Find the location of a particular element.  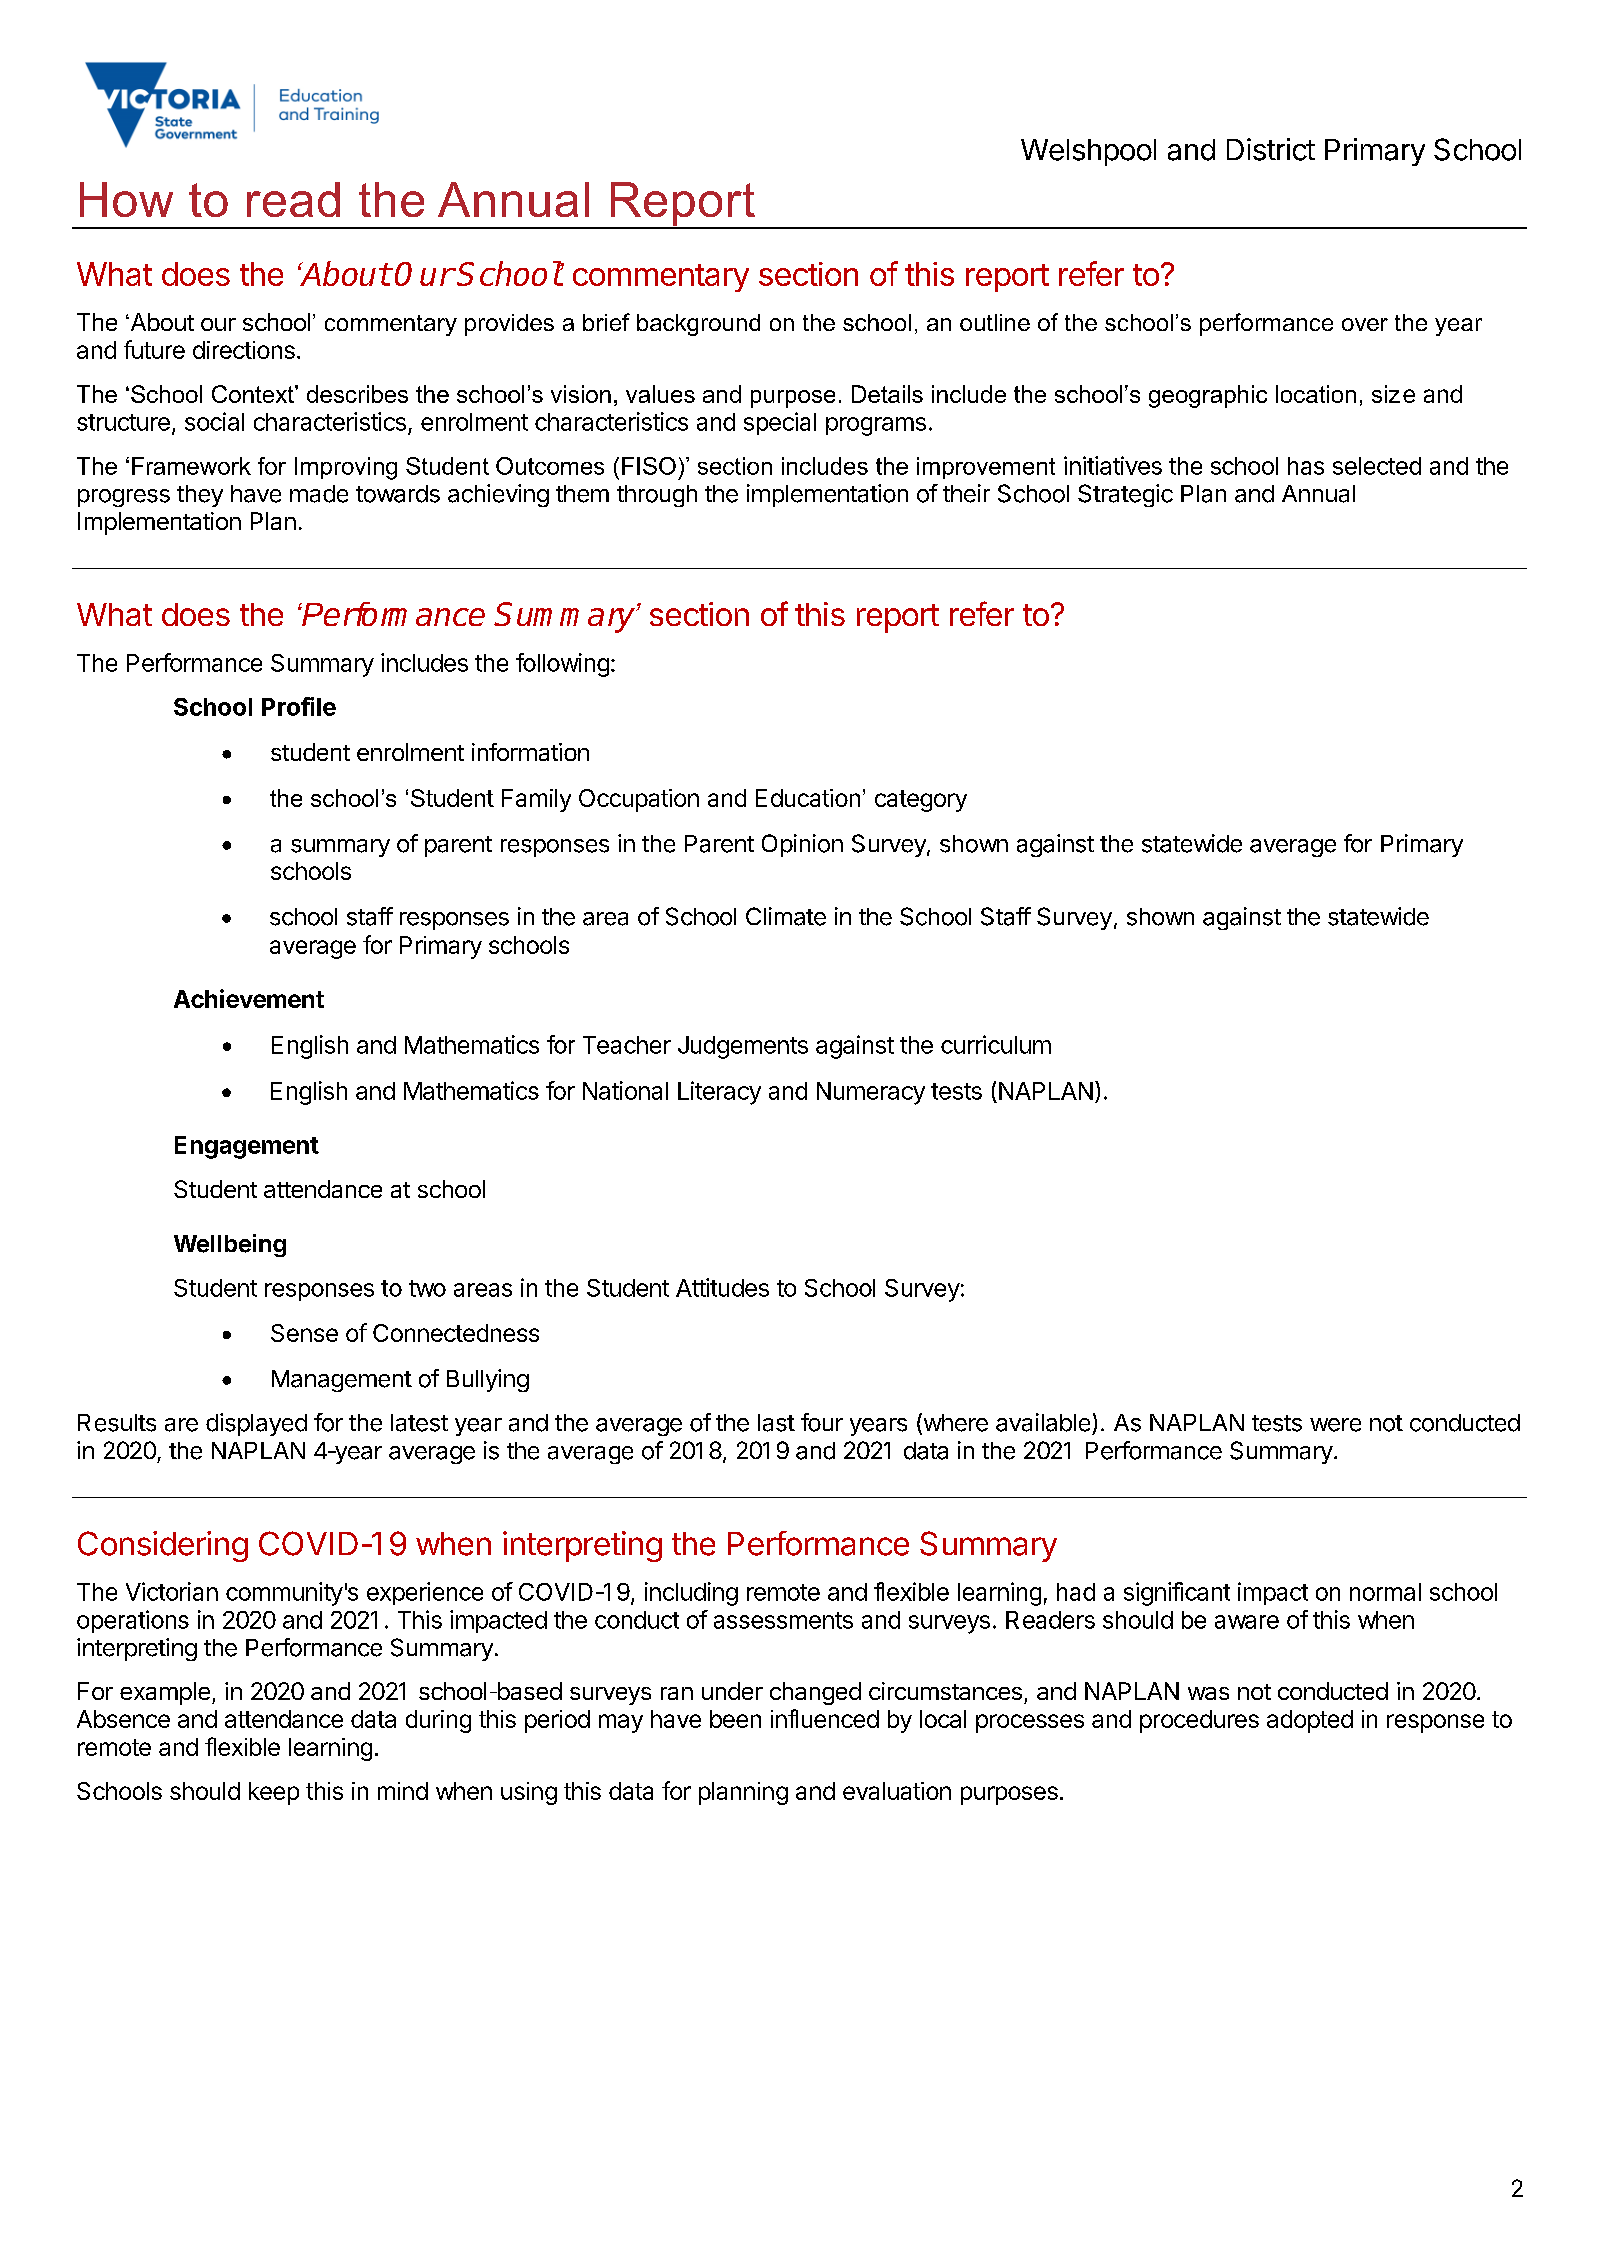

Sense is located at coordinates (304, 1333).
